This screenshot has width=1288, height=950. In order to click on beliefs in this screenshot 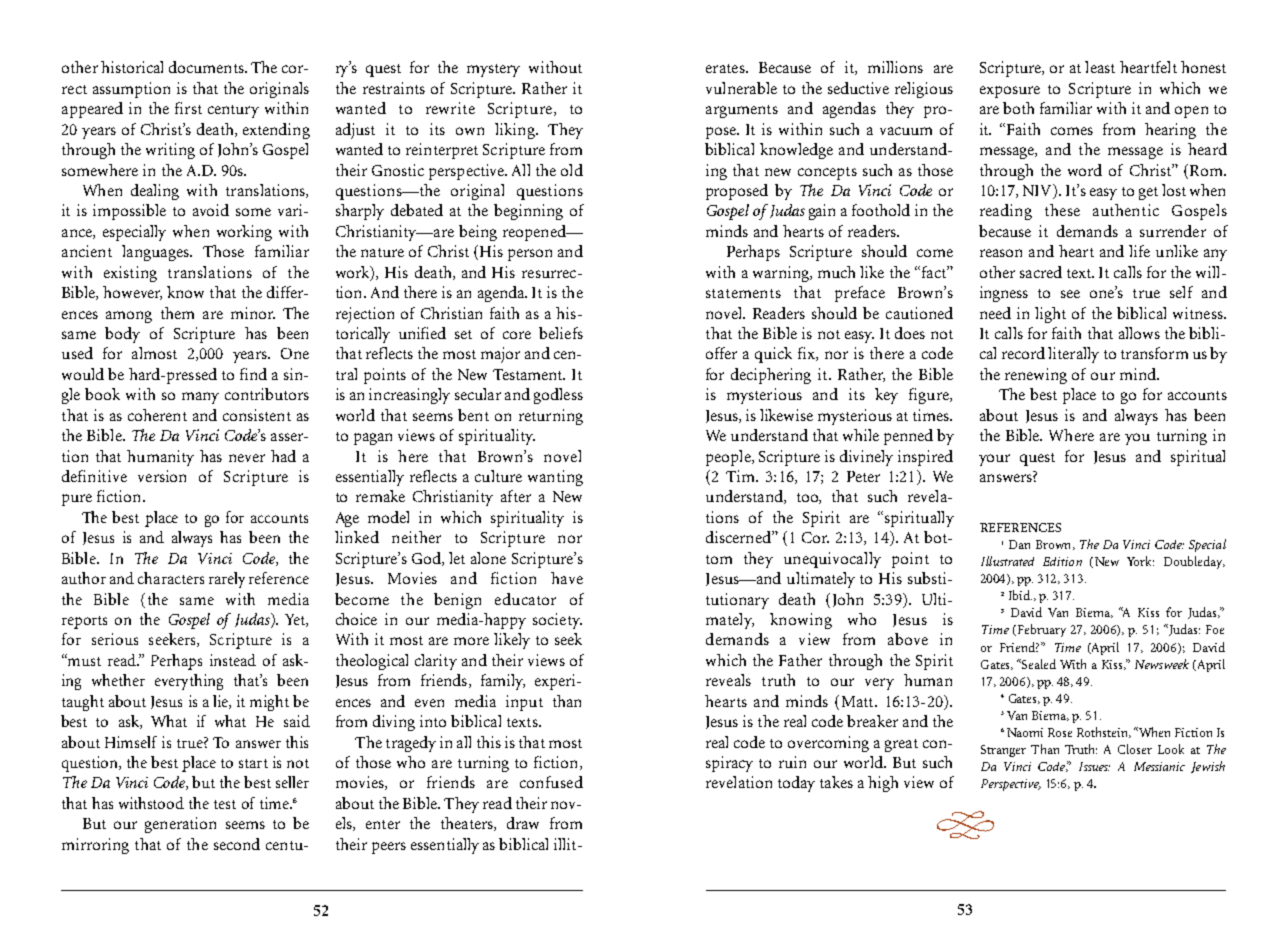, I will do `click(561, 333)`.
